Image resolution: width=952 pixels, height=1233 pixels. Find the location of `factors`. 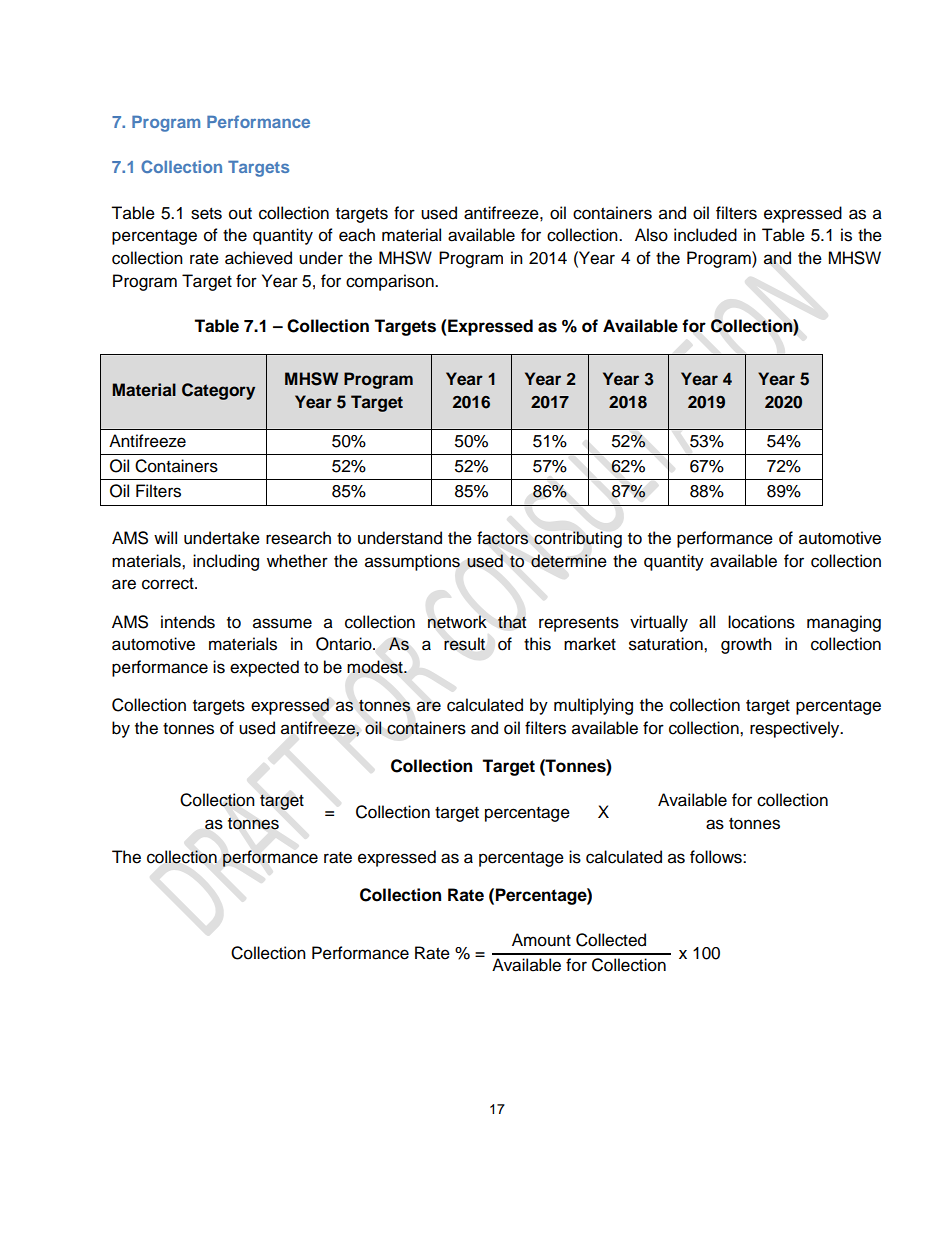

factors is located at coordinates (503, 538).
